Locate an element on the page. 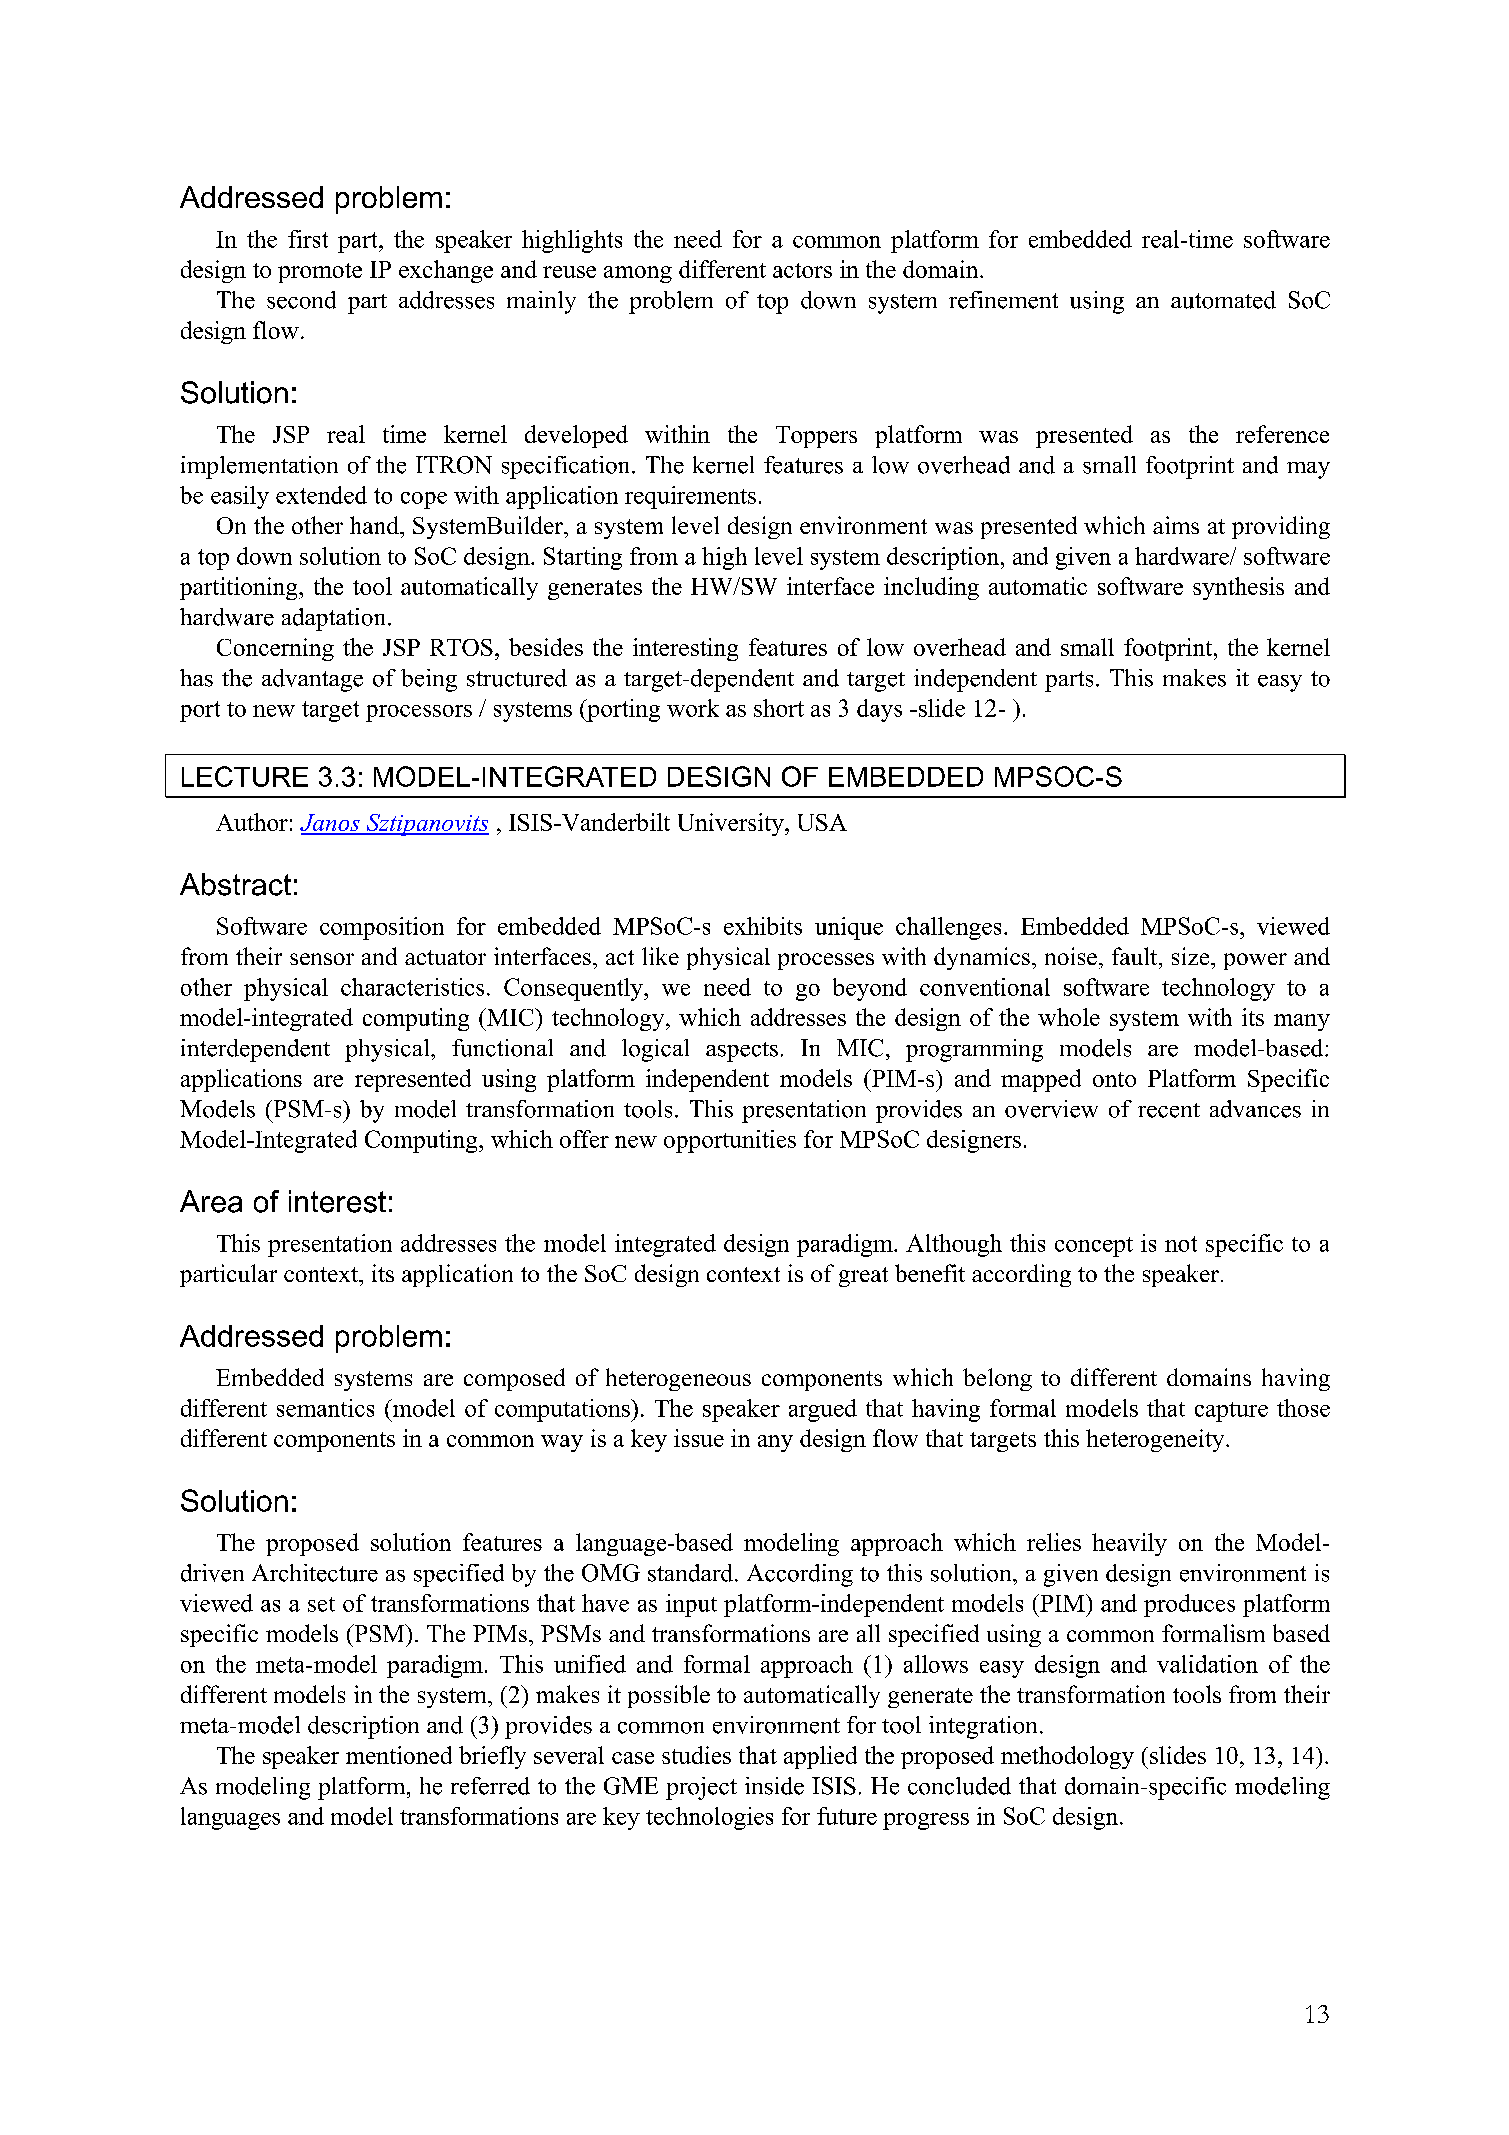 The image size is (1509, 2135). actors is located at coordinates (802, 270).
